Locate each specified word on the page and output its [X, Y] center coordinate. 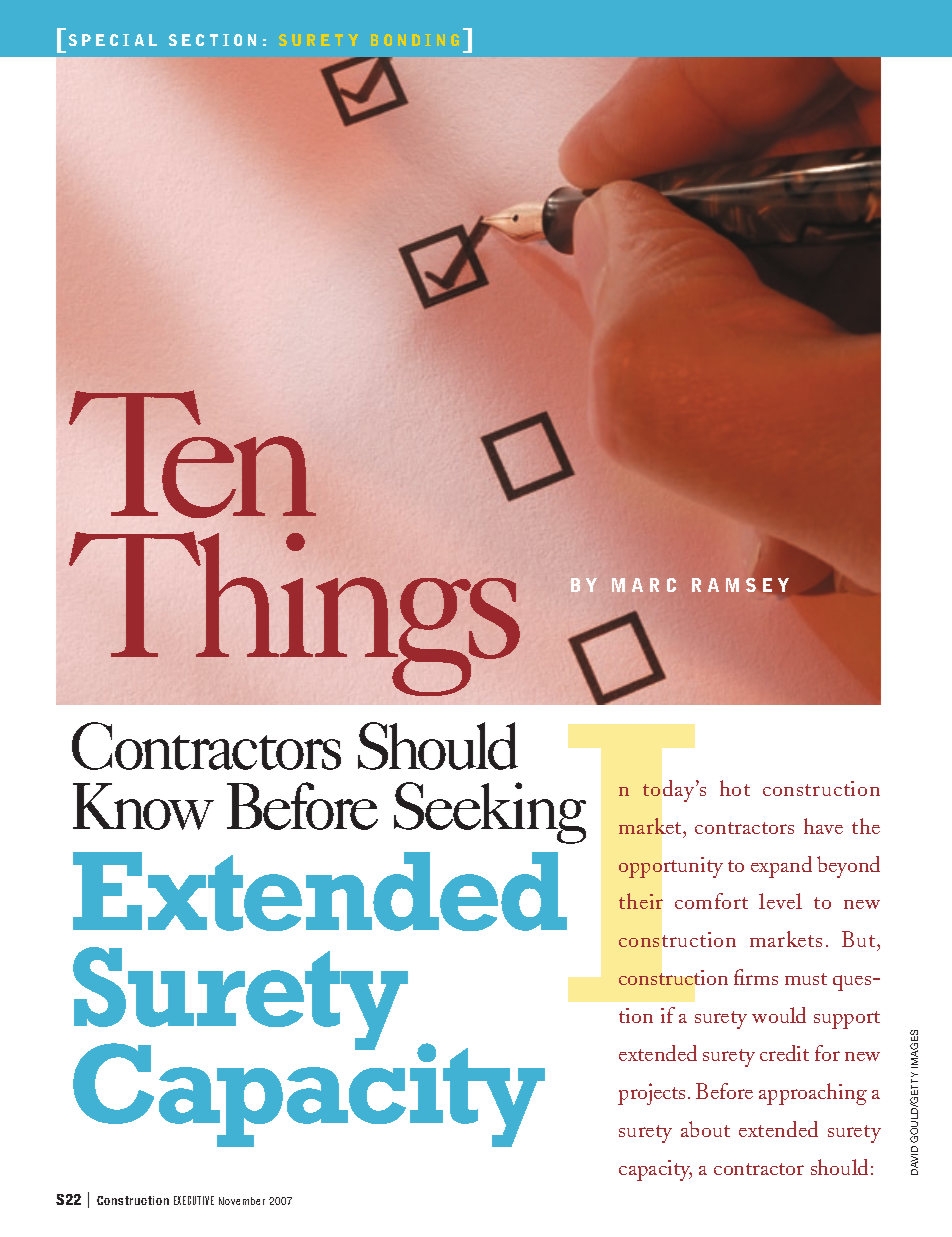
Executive [194, 1200]
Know [143, 806]
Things [294, 613]
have [823, 826]
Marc [644, 585]
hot [735, 788]
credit [784, 1053]
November [242, 1201]
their [641, 901]
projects [651, 1094]
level [780, 901]
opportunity [671, 867]
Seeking [490, 813]
